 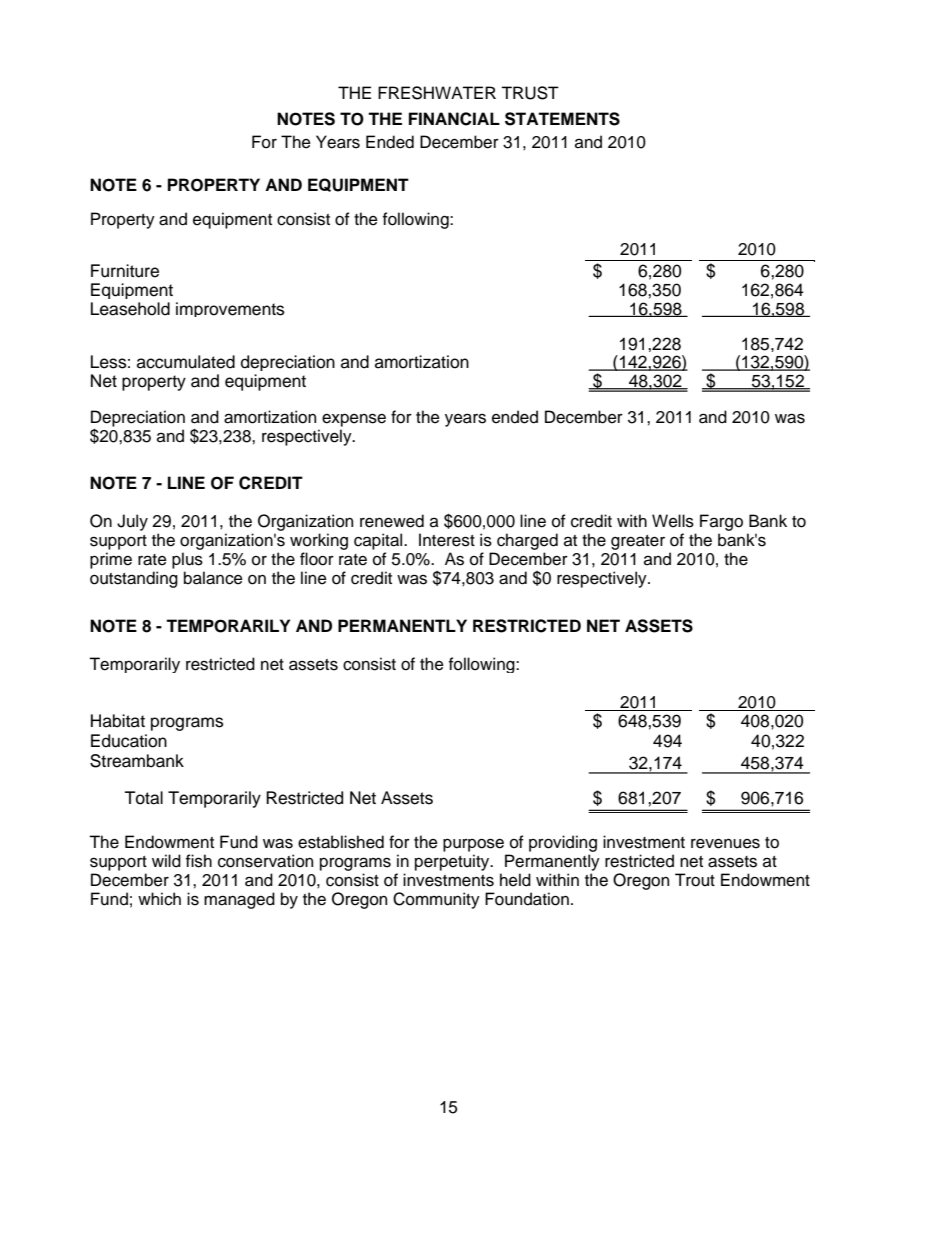 What do you see at coordinates (562, 119) in the image?
I see `STATEMENTS` at bounding box center [562, 119].
